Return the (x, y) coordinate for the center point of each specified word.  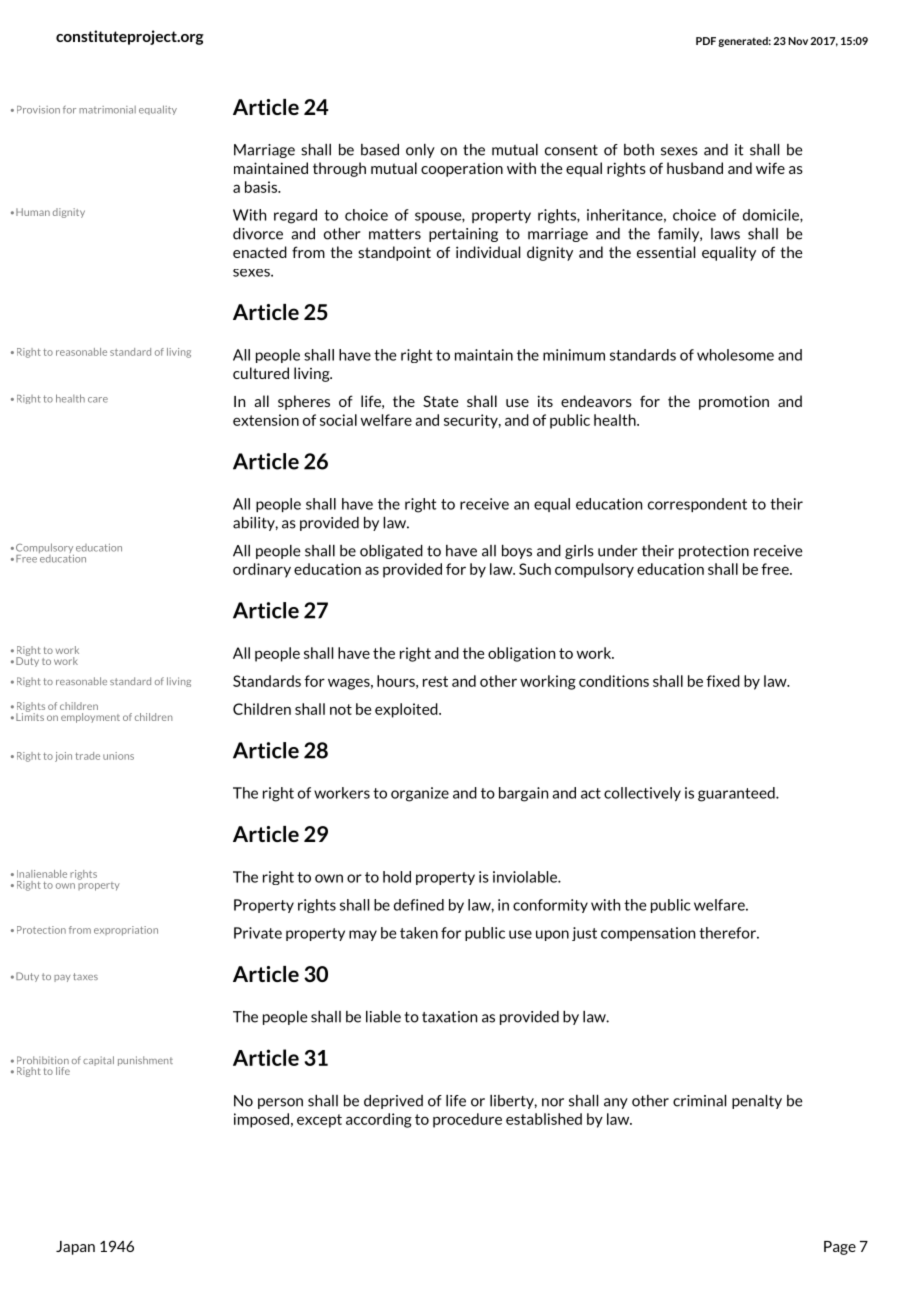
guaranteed (737, 794)
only (420, 151)
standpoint (394, 253)
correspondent (697, 505)
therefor (728, 933)
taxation (449, 1017)
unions (118, 756)
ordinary (262, 570)
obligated (391, 552)
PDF (706, 41)
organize (420, 794)
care (98, 400)
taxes (85, 976)
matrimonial (107, 110)
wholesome (735, 355)
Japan (75, 1248)
